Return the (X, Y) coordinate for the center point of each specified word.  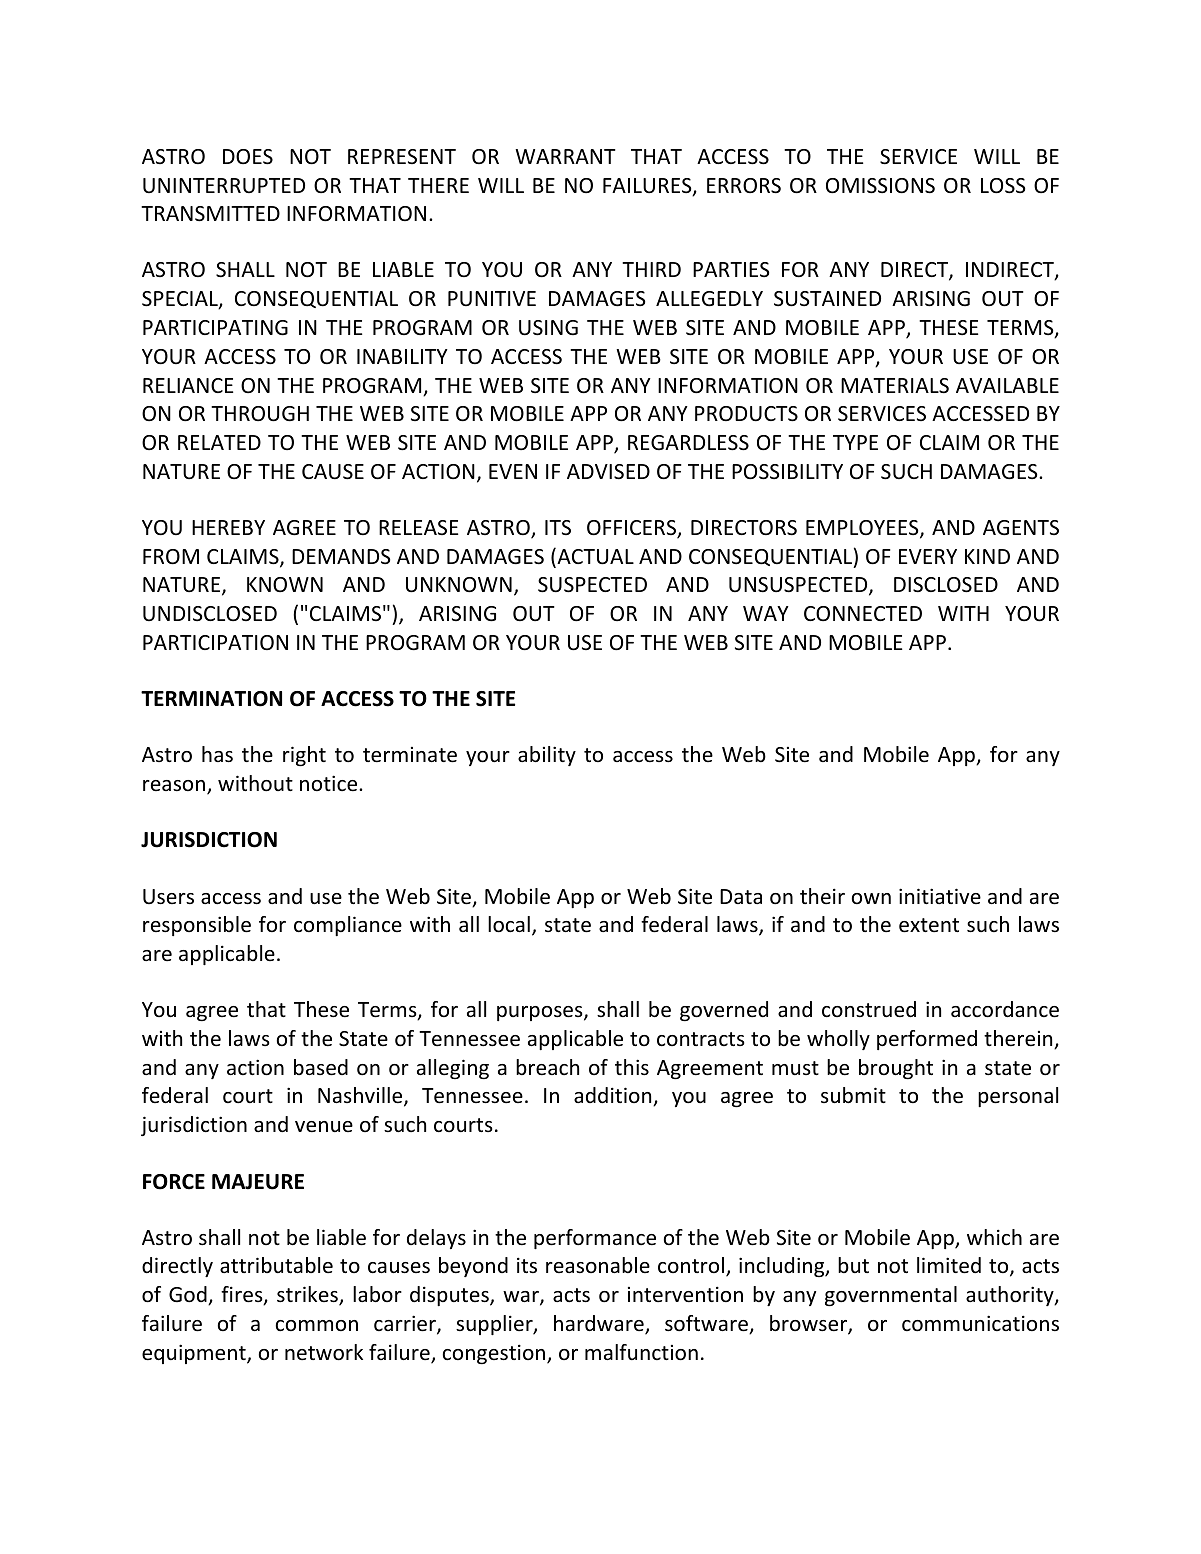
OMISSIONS (880, 186)
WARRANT (565, 156)
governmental (891, 1296)
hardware (600, 1324)
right (304, 756)
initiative (940, 896)
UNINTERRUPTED (224, 185)
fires (243, 1295)
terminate (410, 755)
